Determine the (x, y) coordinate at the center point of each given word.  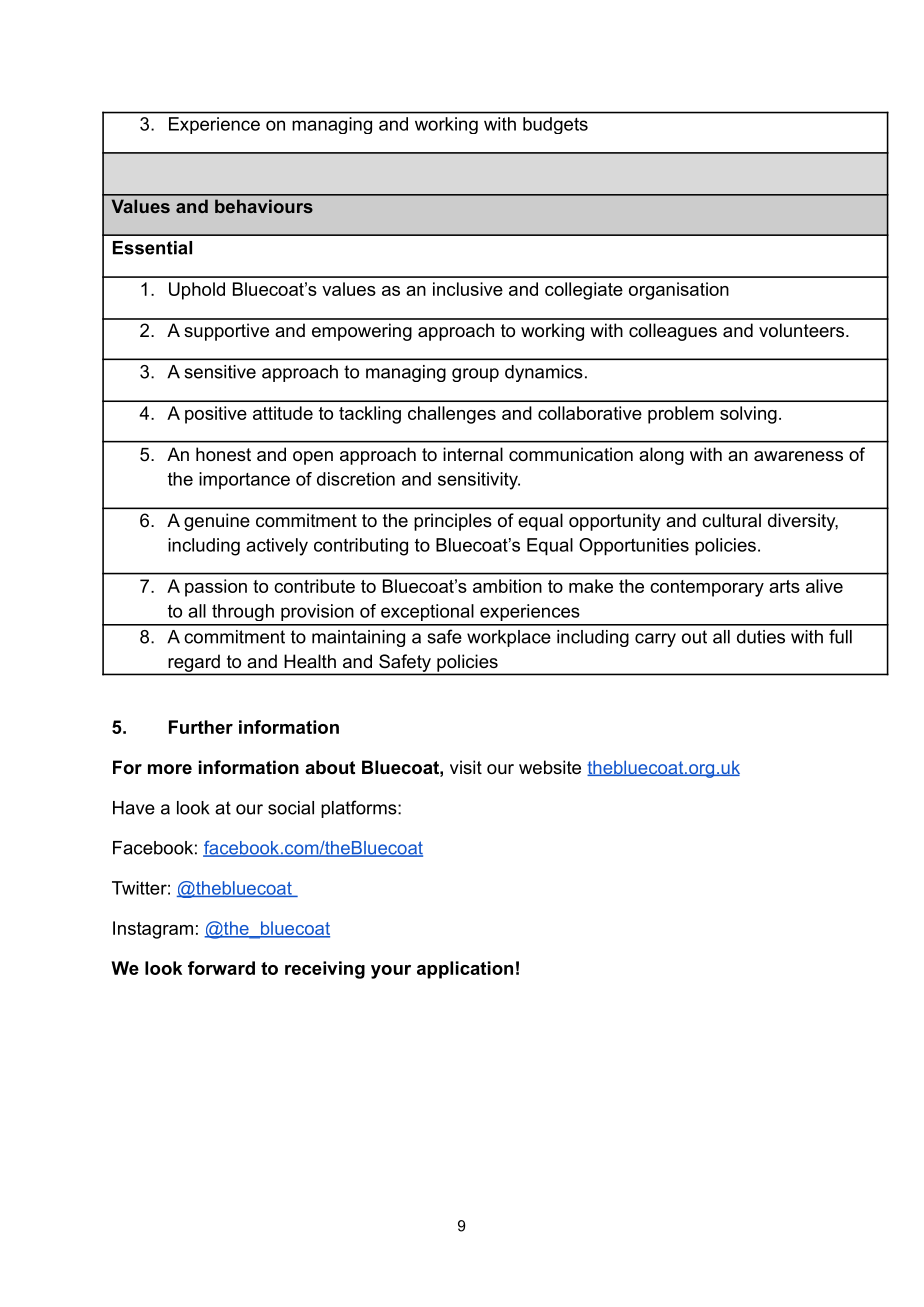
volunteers (801, 330)
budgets (555, 125)
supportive (226, 332)
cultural (731, 520)
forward (221, 968)
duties (761, 637)
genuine (217, 522)
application (465, 970)
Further (201, 727)
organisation (679, 291)
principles (453, 522)
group (475, 375)
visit (466, 767)
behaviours (264, 206)
